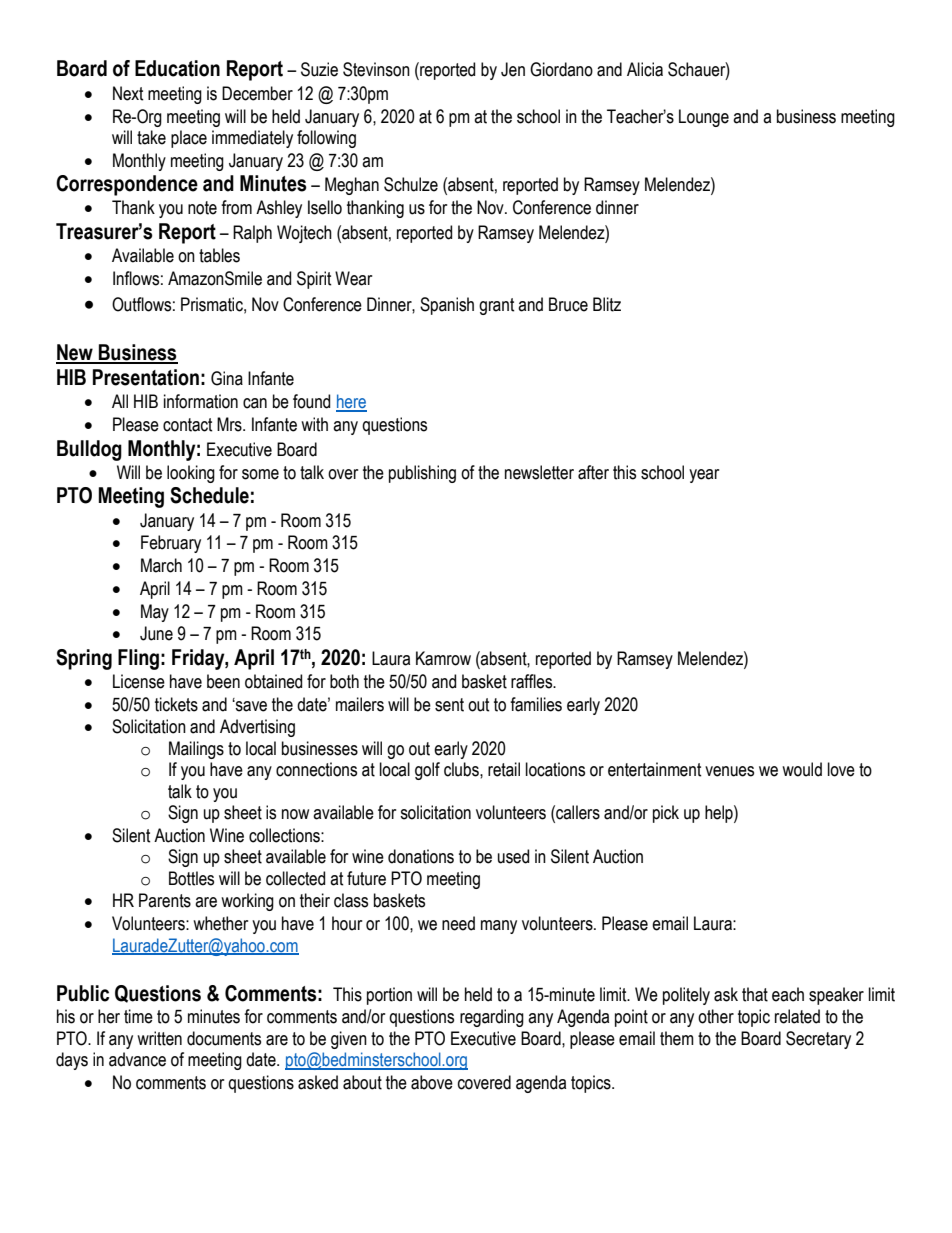 Image resolution: width=952 pixels, height=1233 pixels. I want to click on Jen, so click(513, 69).
